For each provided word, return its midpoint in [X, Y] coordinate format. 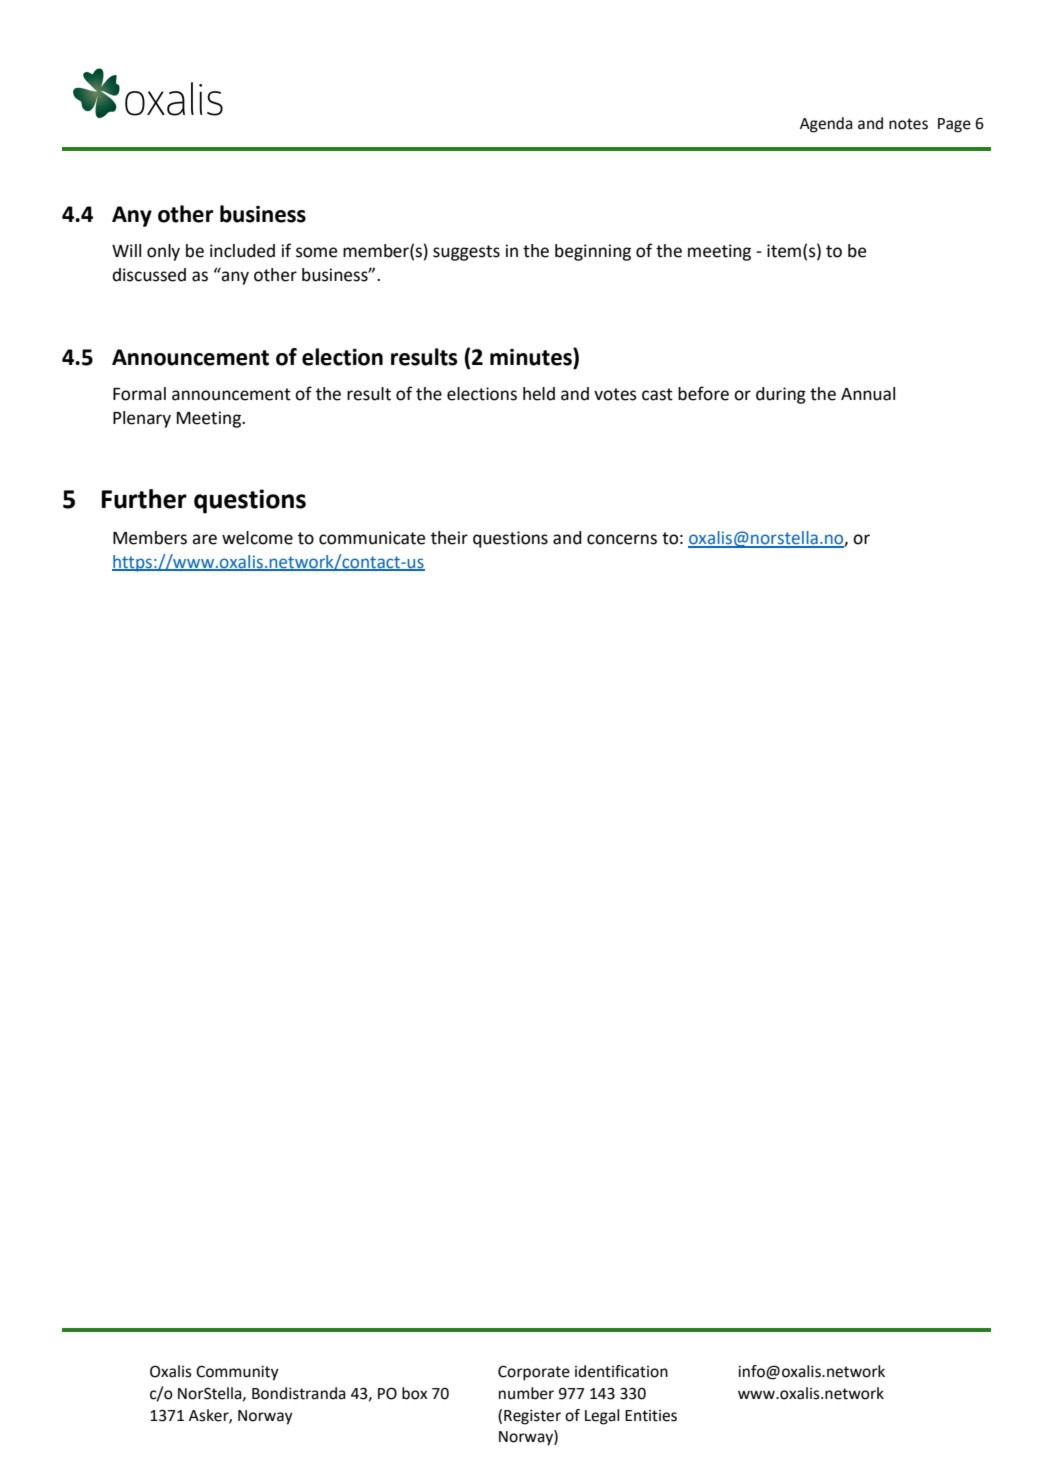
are [204, 539]
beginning [593, 252]
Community [237, 1373]
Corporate [534, 1373]
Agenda [826, 125]
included [242, 251]
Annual [868, 394]
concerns [622, 539]
